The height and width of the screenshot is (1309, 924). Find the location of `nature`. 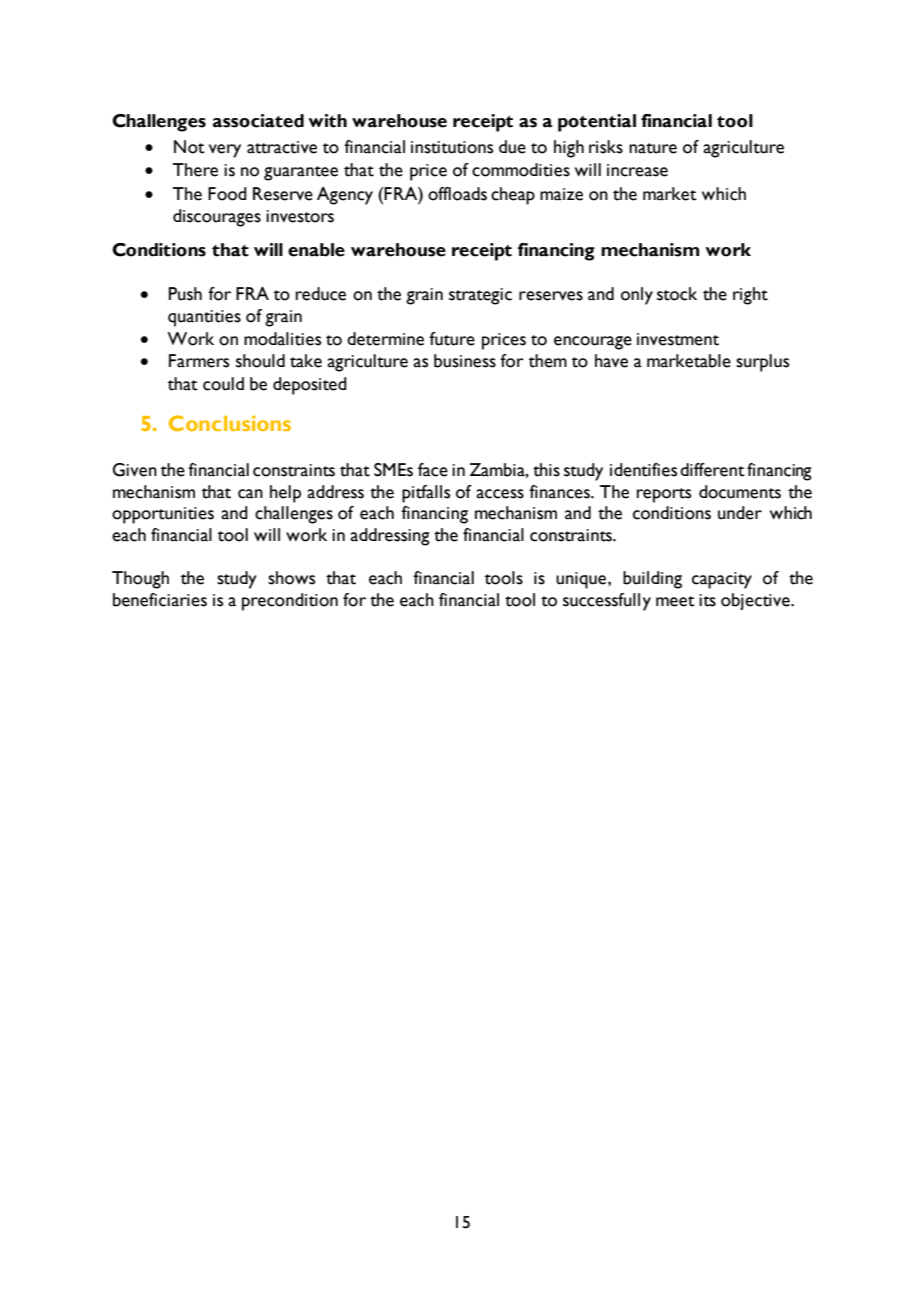

nature is located at coordinates (653, 148).
